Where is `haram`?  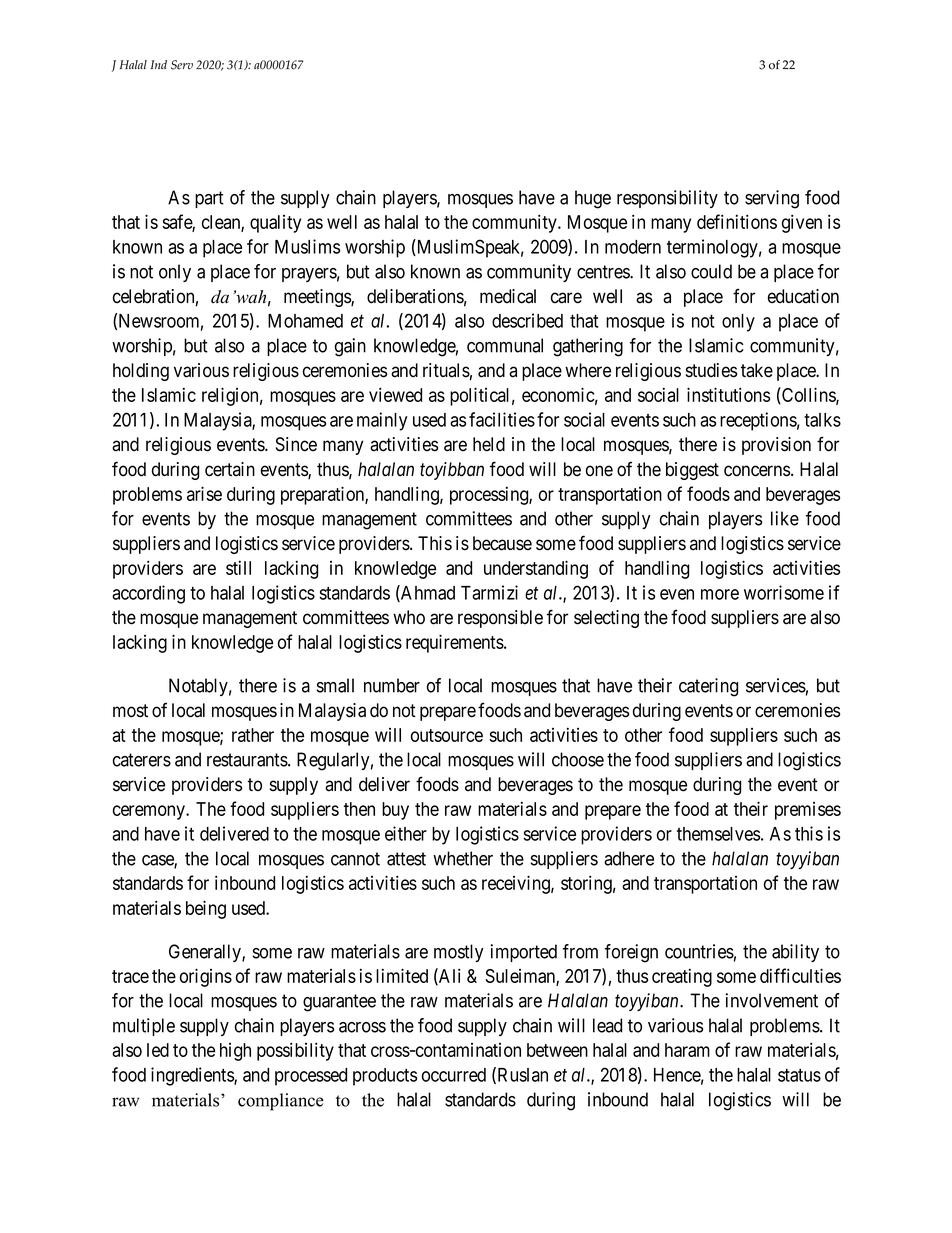 haram is located at coordinates (687, 1050).
